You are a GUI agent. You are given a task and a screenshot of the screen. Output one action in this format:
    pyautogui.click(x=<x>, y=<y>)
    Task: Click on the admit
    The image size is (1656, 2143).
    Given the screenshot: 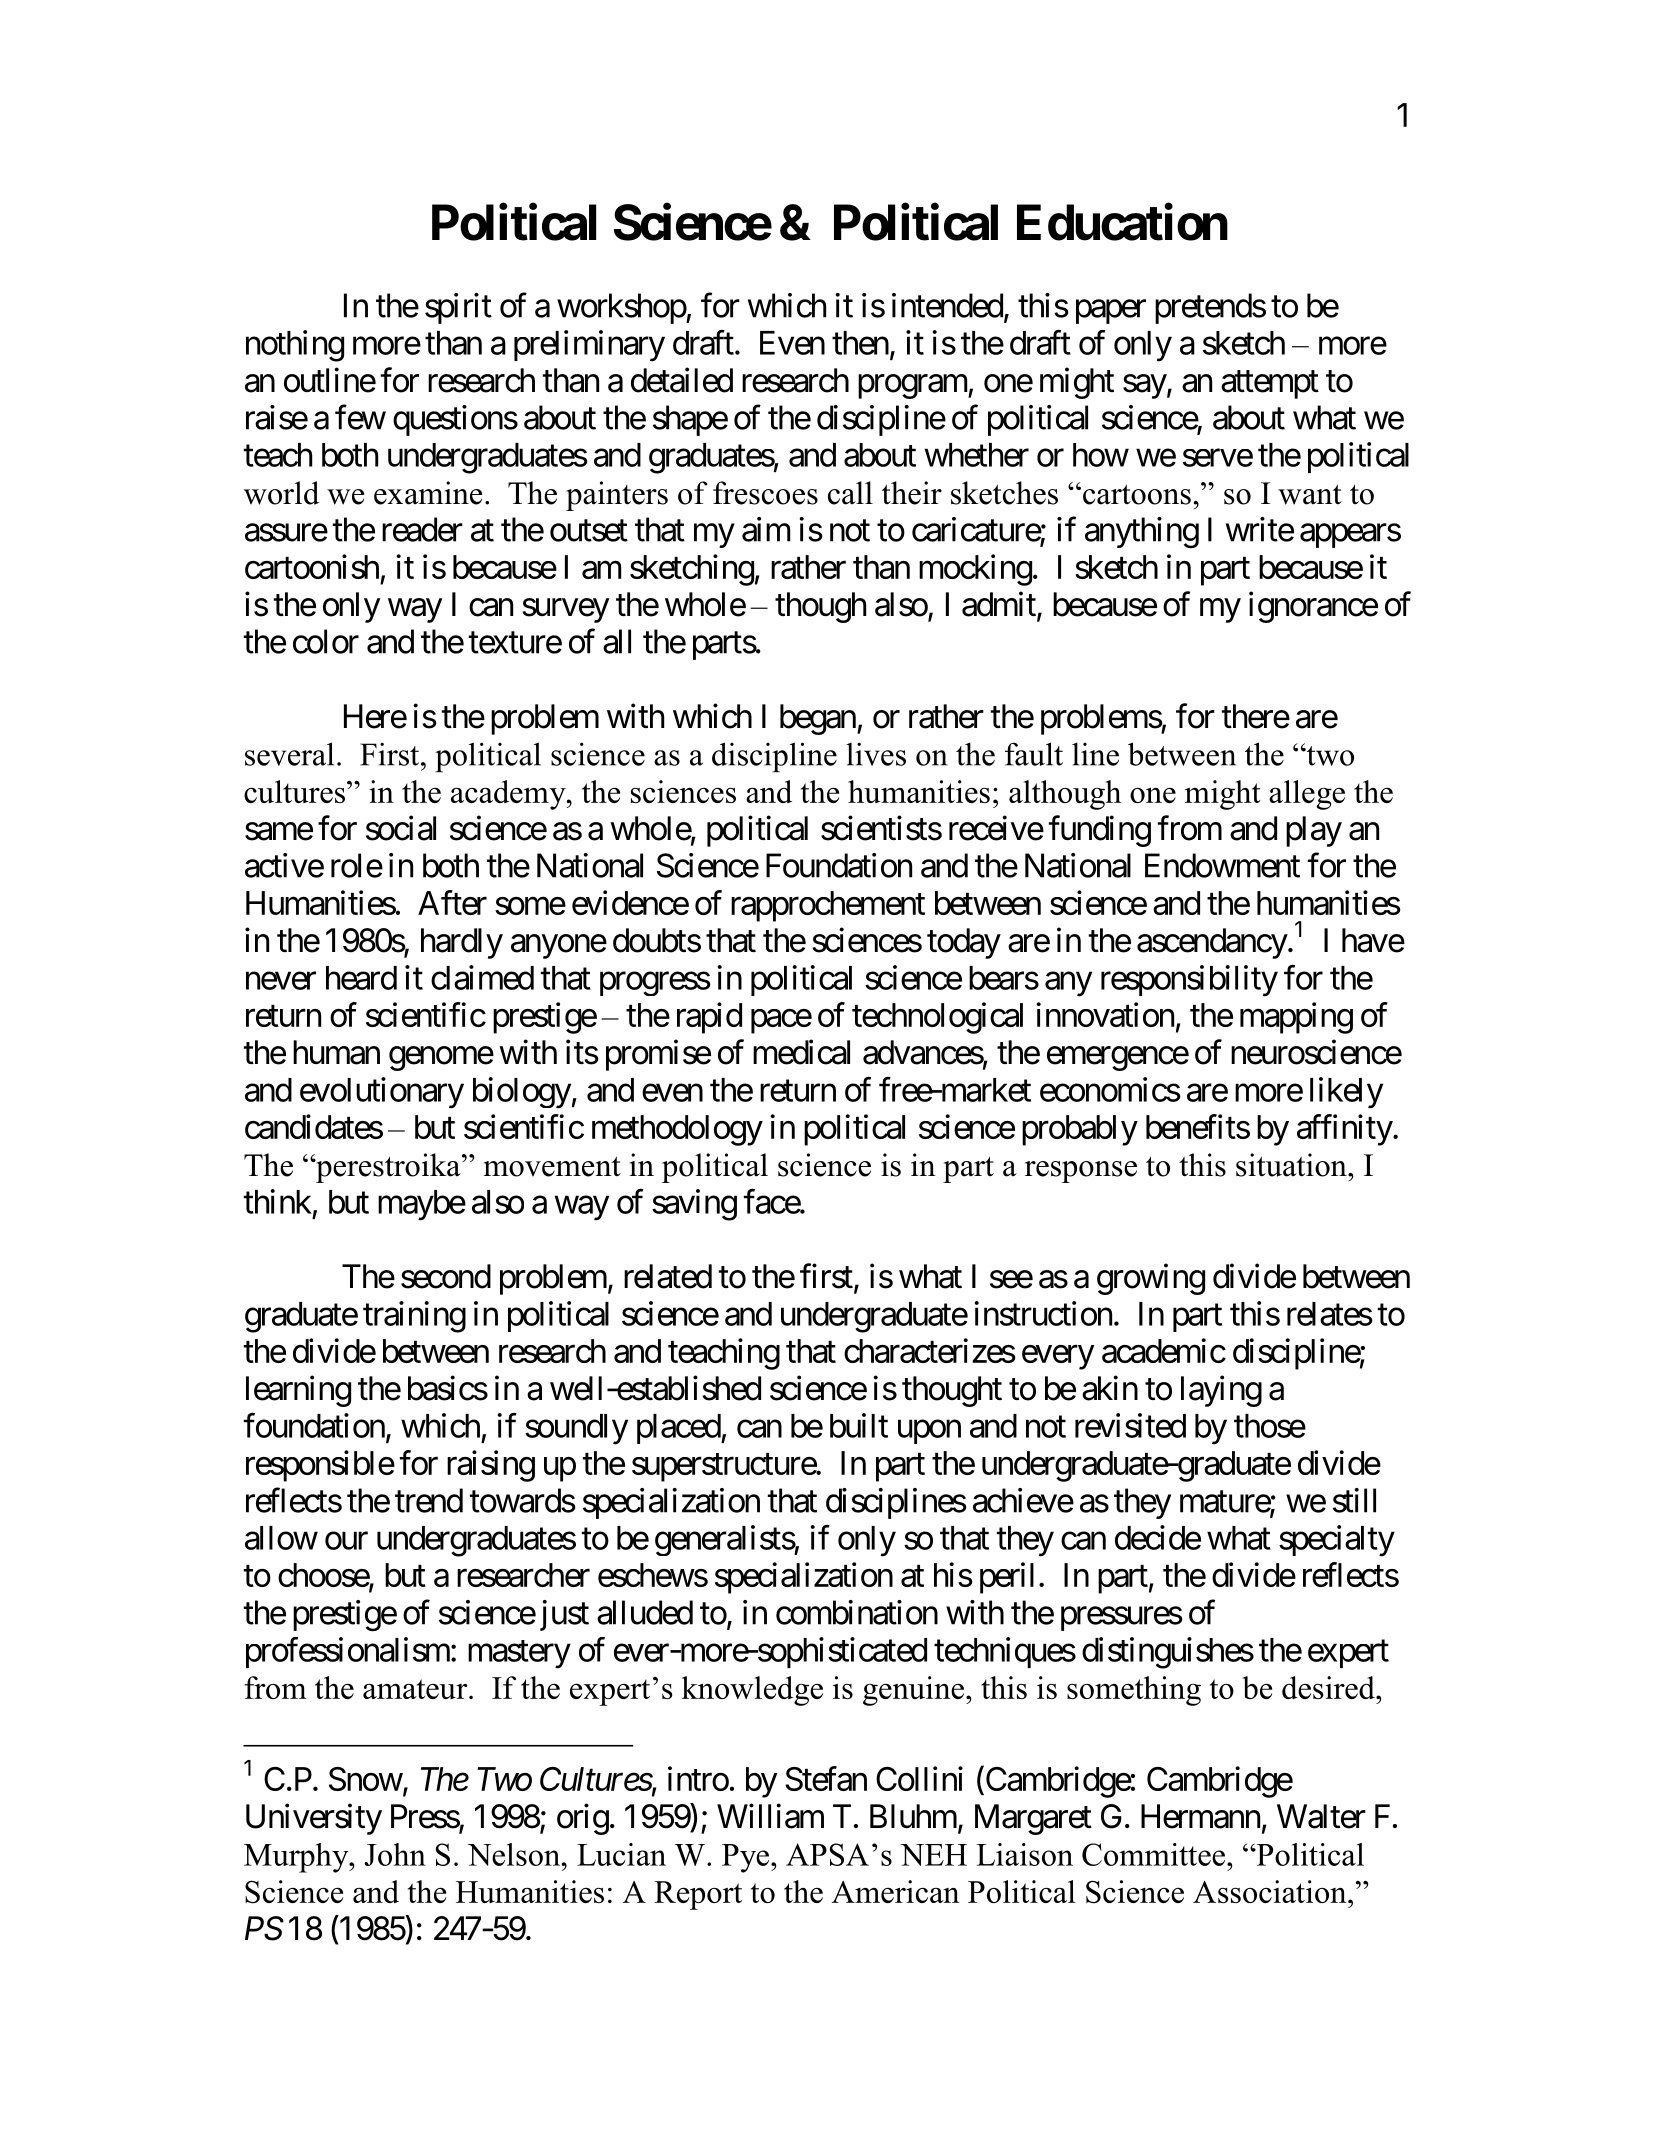 What is the action you would take?
    pyautogui.click(x=1000, y=605)
